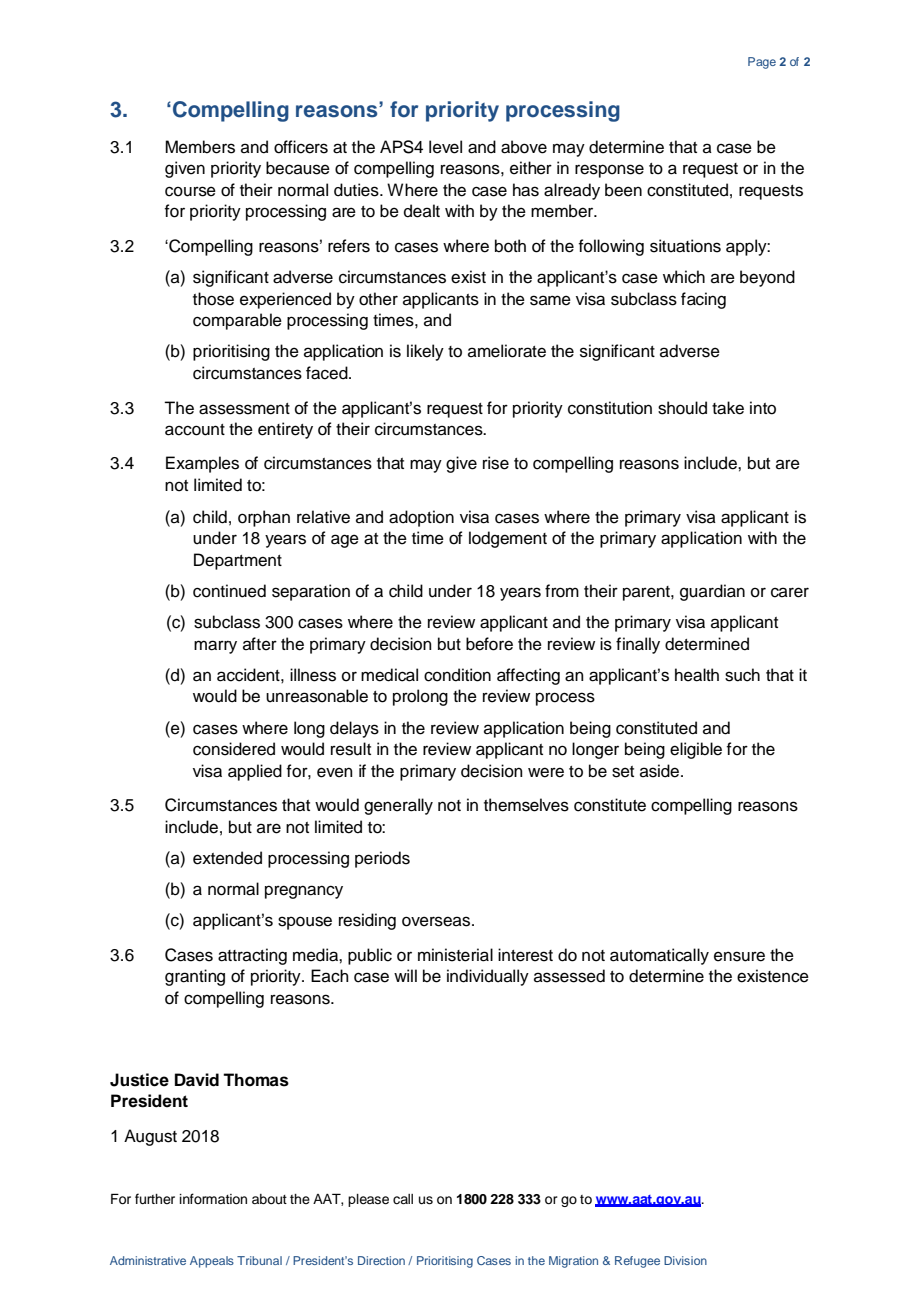 This screenshot has width=924, height=1308. I want to click on level, so click(445, 147).
